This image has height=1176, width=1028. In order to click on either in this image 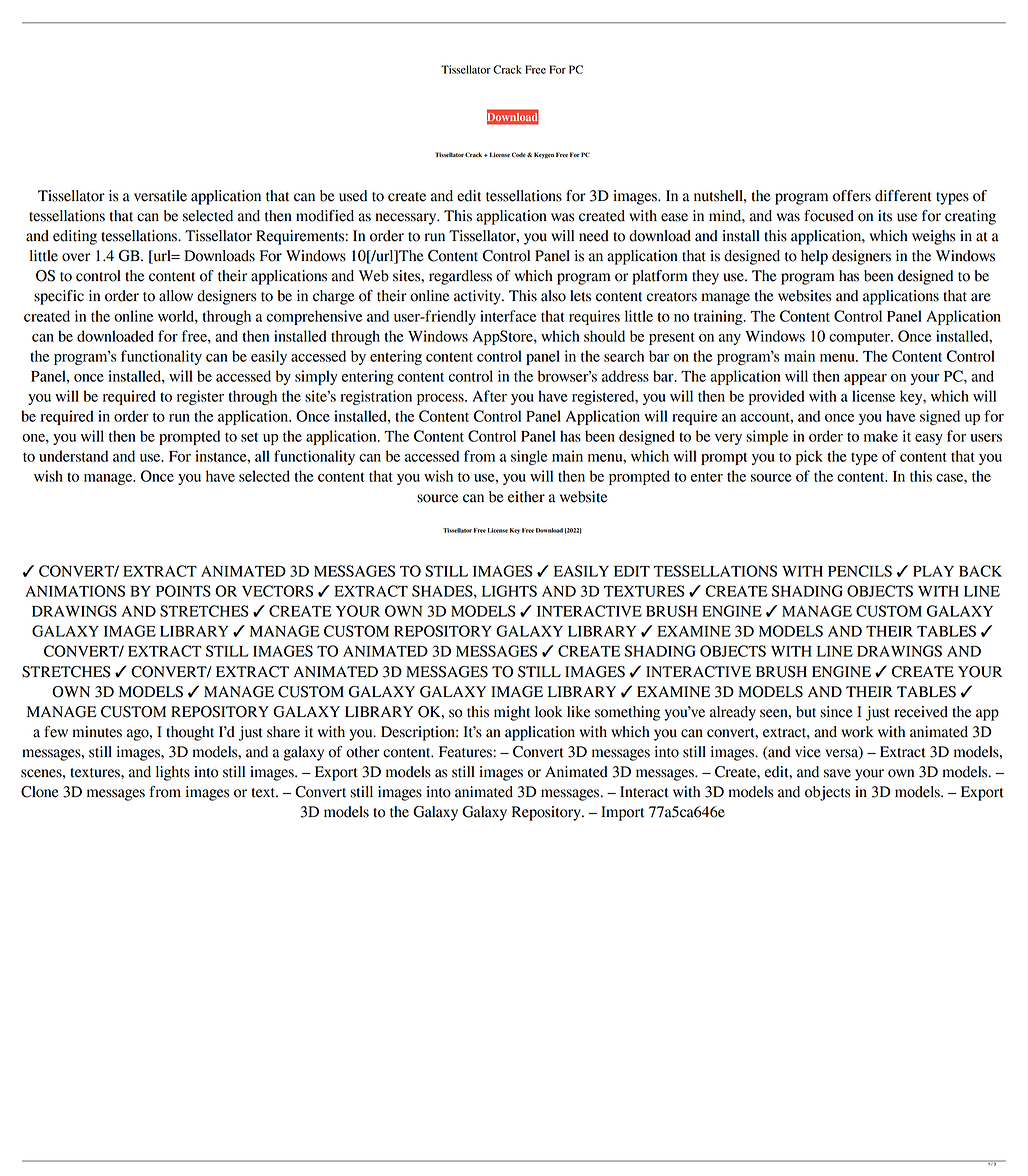, I will do `click(526, 497)`.
